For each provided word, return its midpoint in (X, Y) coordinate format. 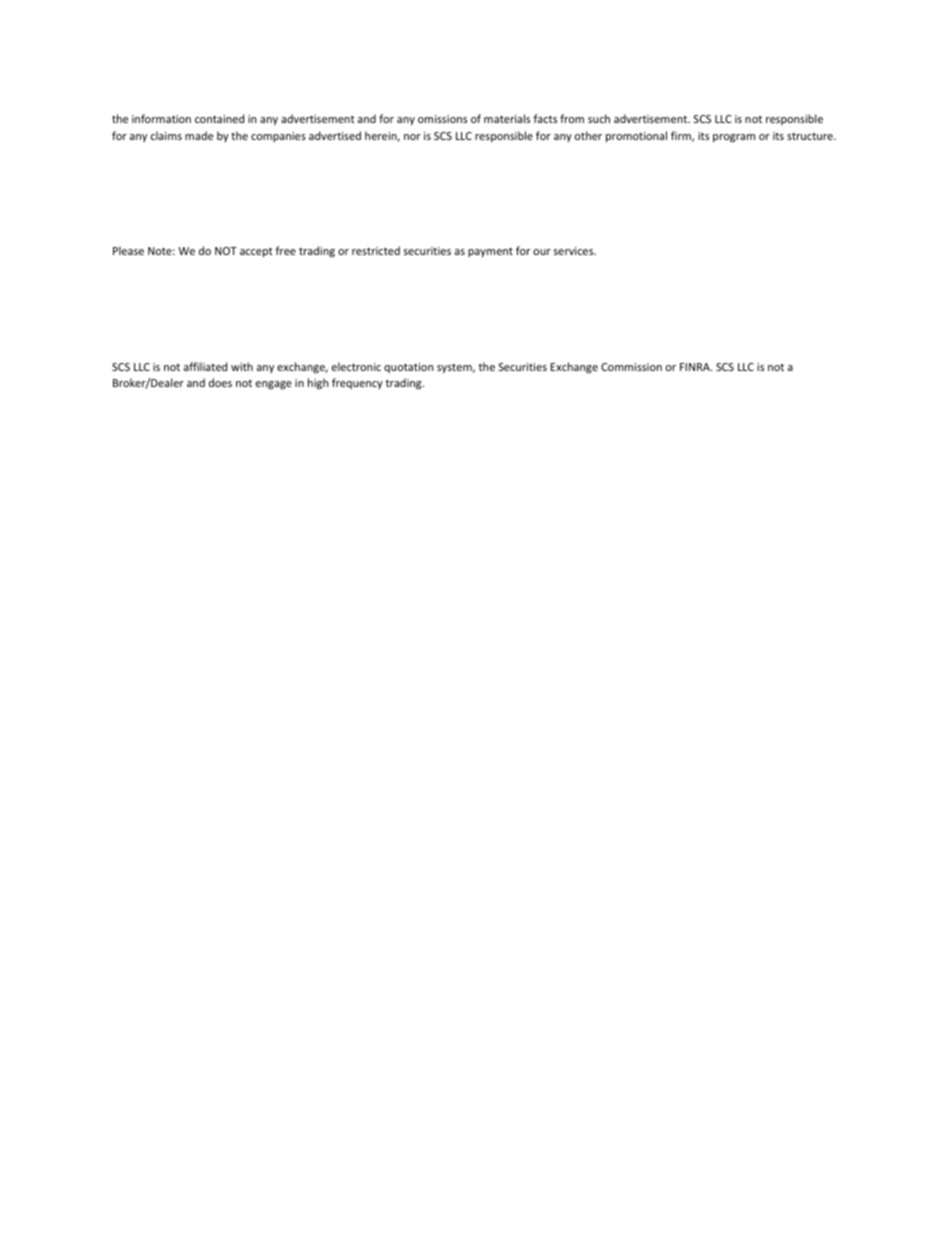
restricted (376, 250)
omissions (442, 119)
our (542, 252)
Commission (631, 367)
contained (219, 118)
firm (682, 136)
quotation (408, 368)
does (220, 382)
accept (256, 252)
